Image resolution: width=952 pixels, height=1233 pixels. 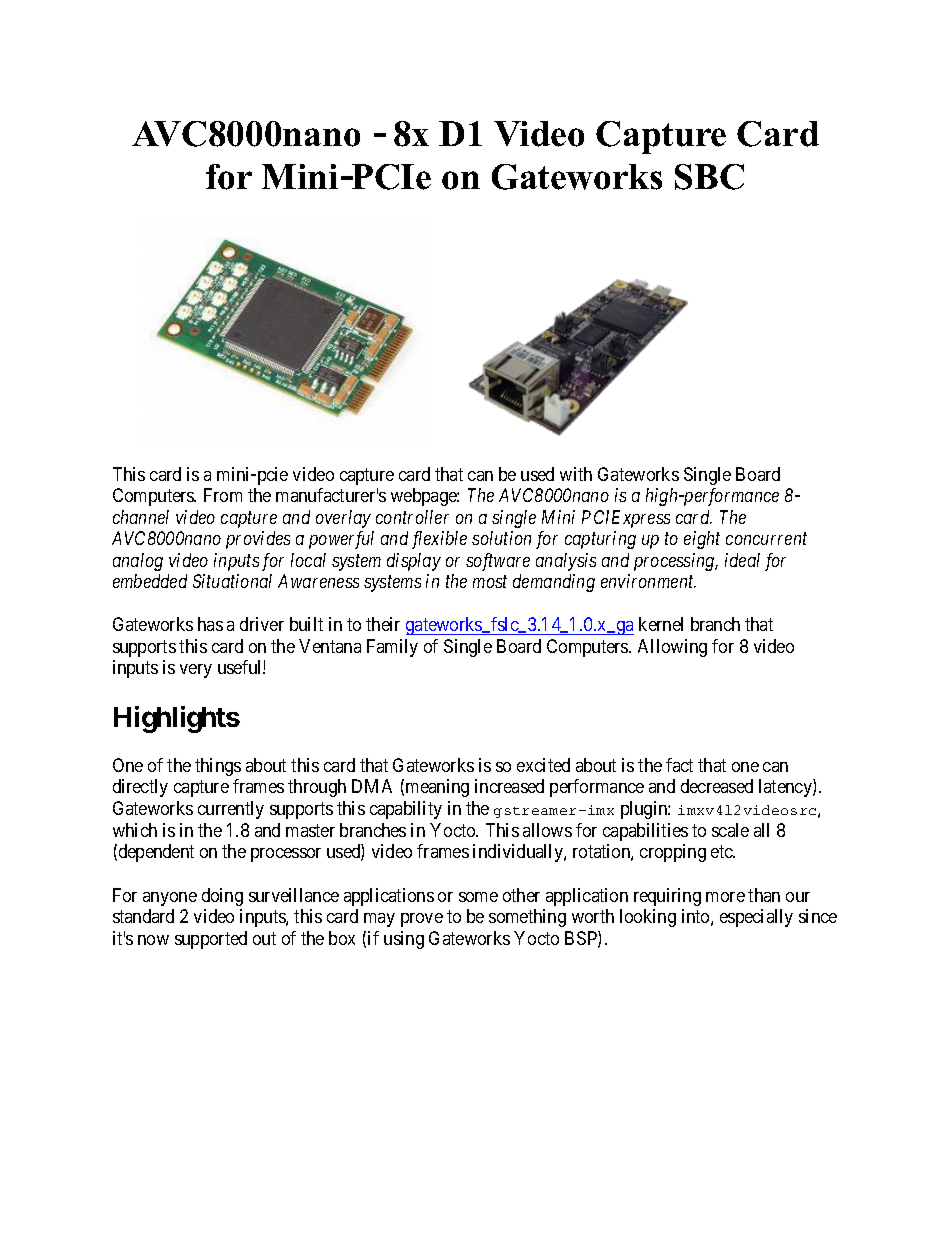 What do you see at coordinates (576, 474) in the image?
I see `with` at bounding box center [576, 474].
